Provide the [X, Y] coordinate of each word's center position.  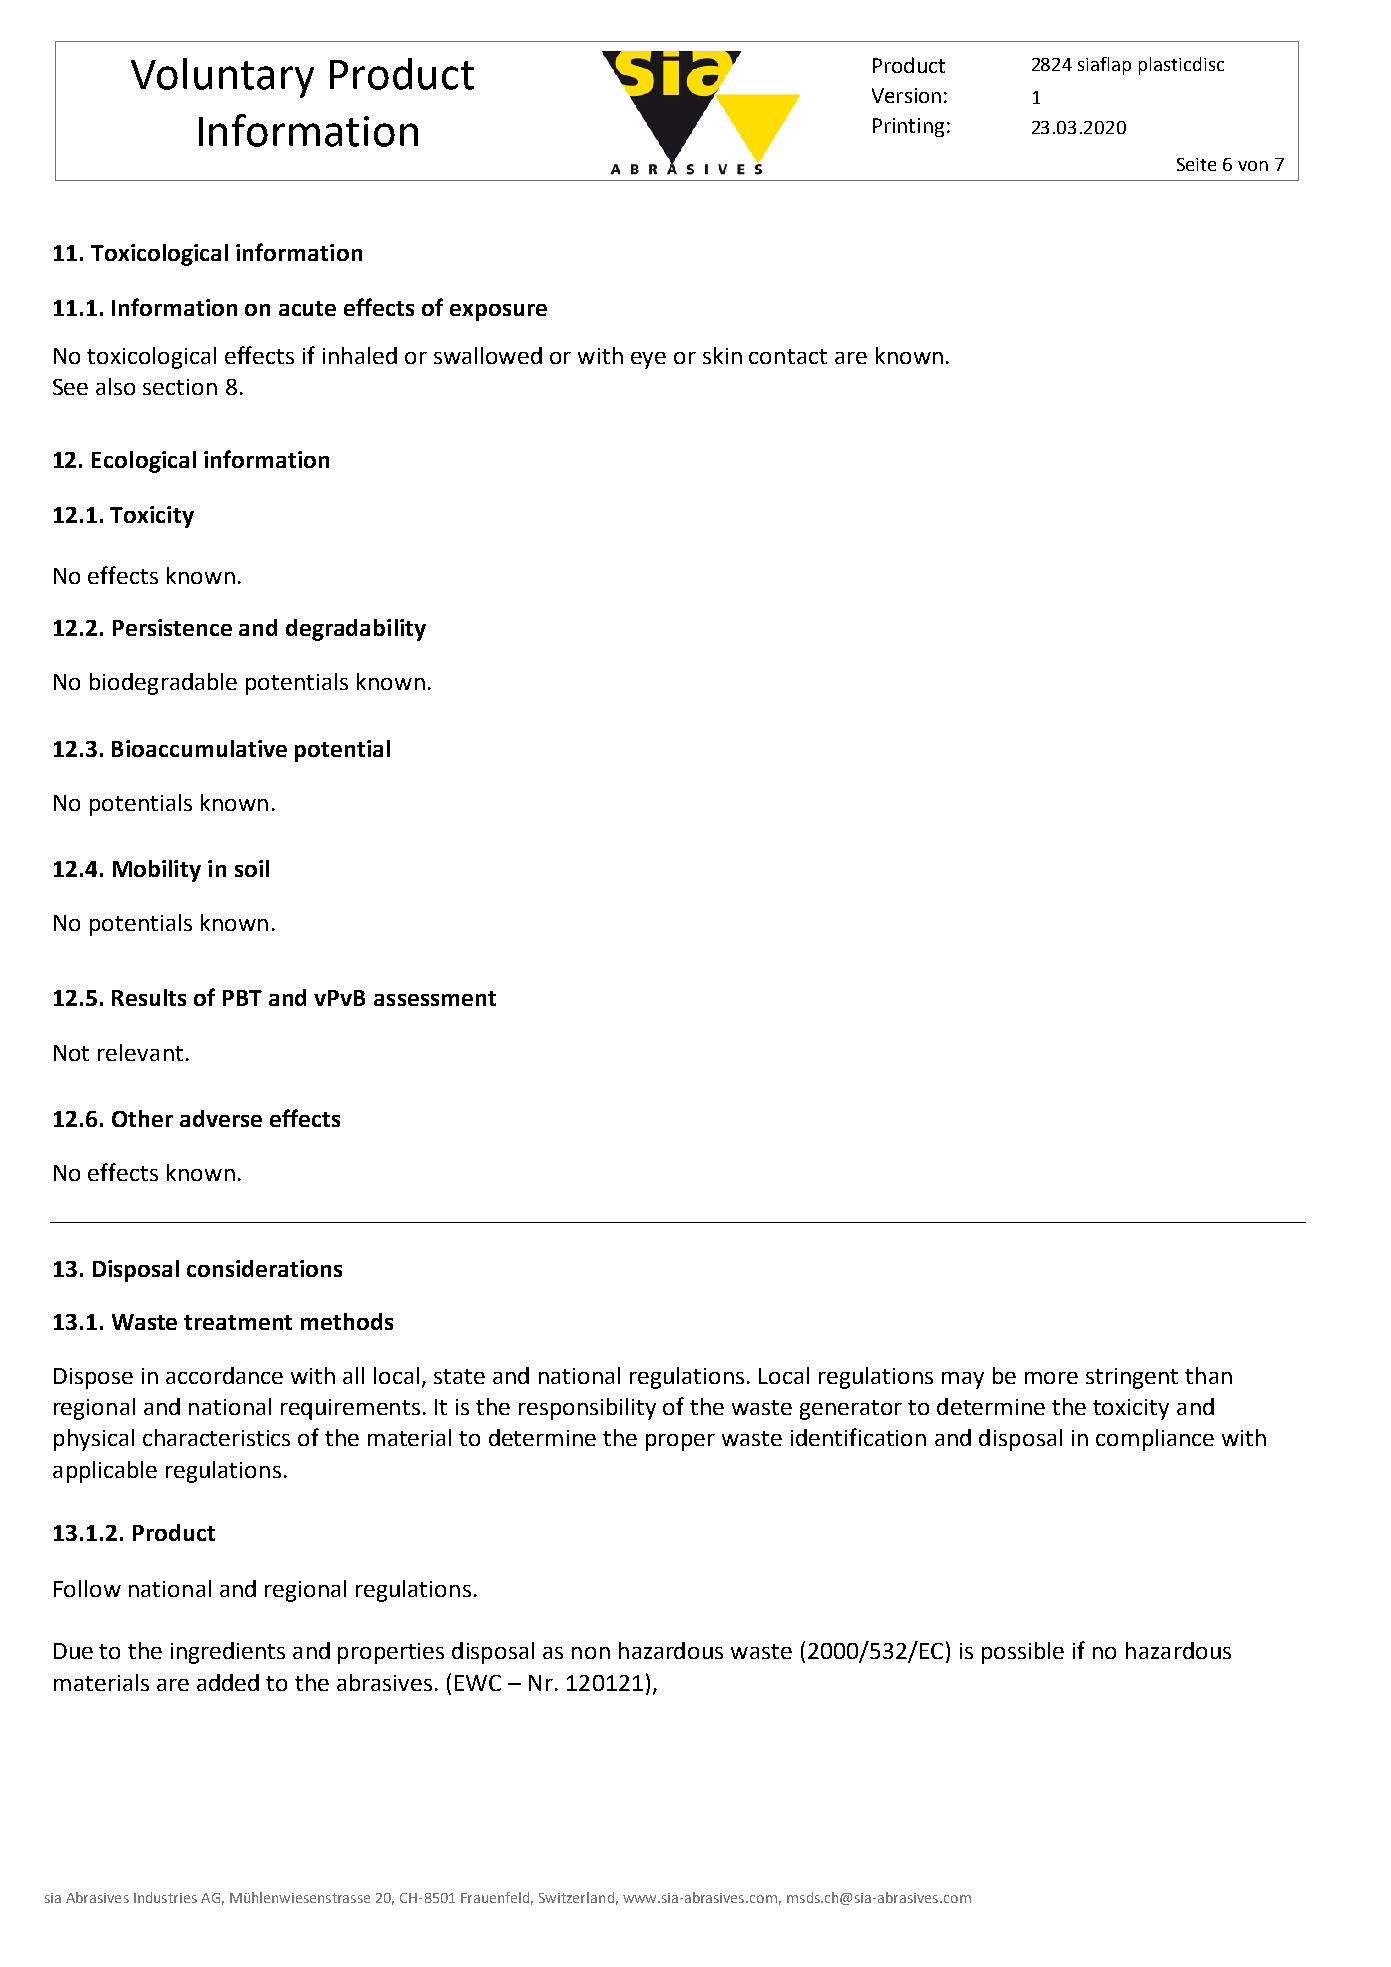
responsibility [587, 1409]
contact [788, 356]
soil [252, 868]
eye [648, 360]
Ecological [144, 462]
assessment [435, 998]
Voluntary [222, 78]
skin [722, 355]
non [591, 1653]
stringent [1132, 1378]
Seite [1196, 164]
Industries [165, 1897]
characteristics [216, 1437]
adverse [221, 1118]
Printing [908, 127]
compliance [1155, 1440]
